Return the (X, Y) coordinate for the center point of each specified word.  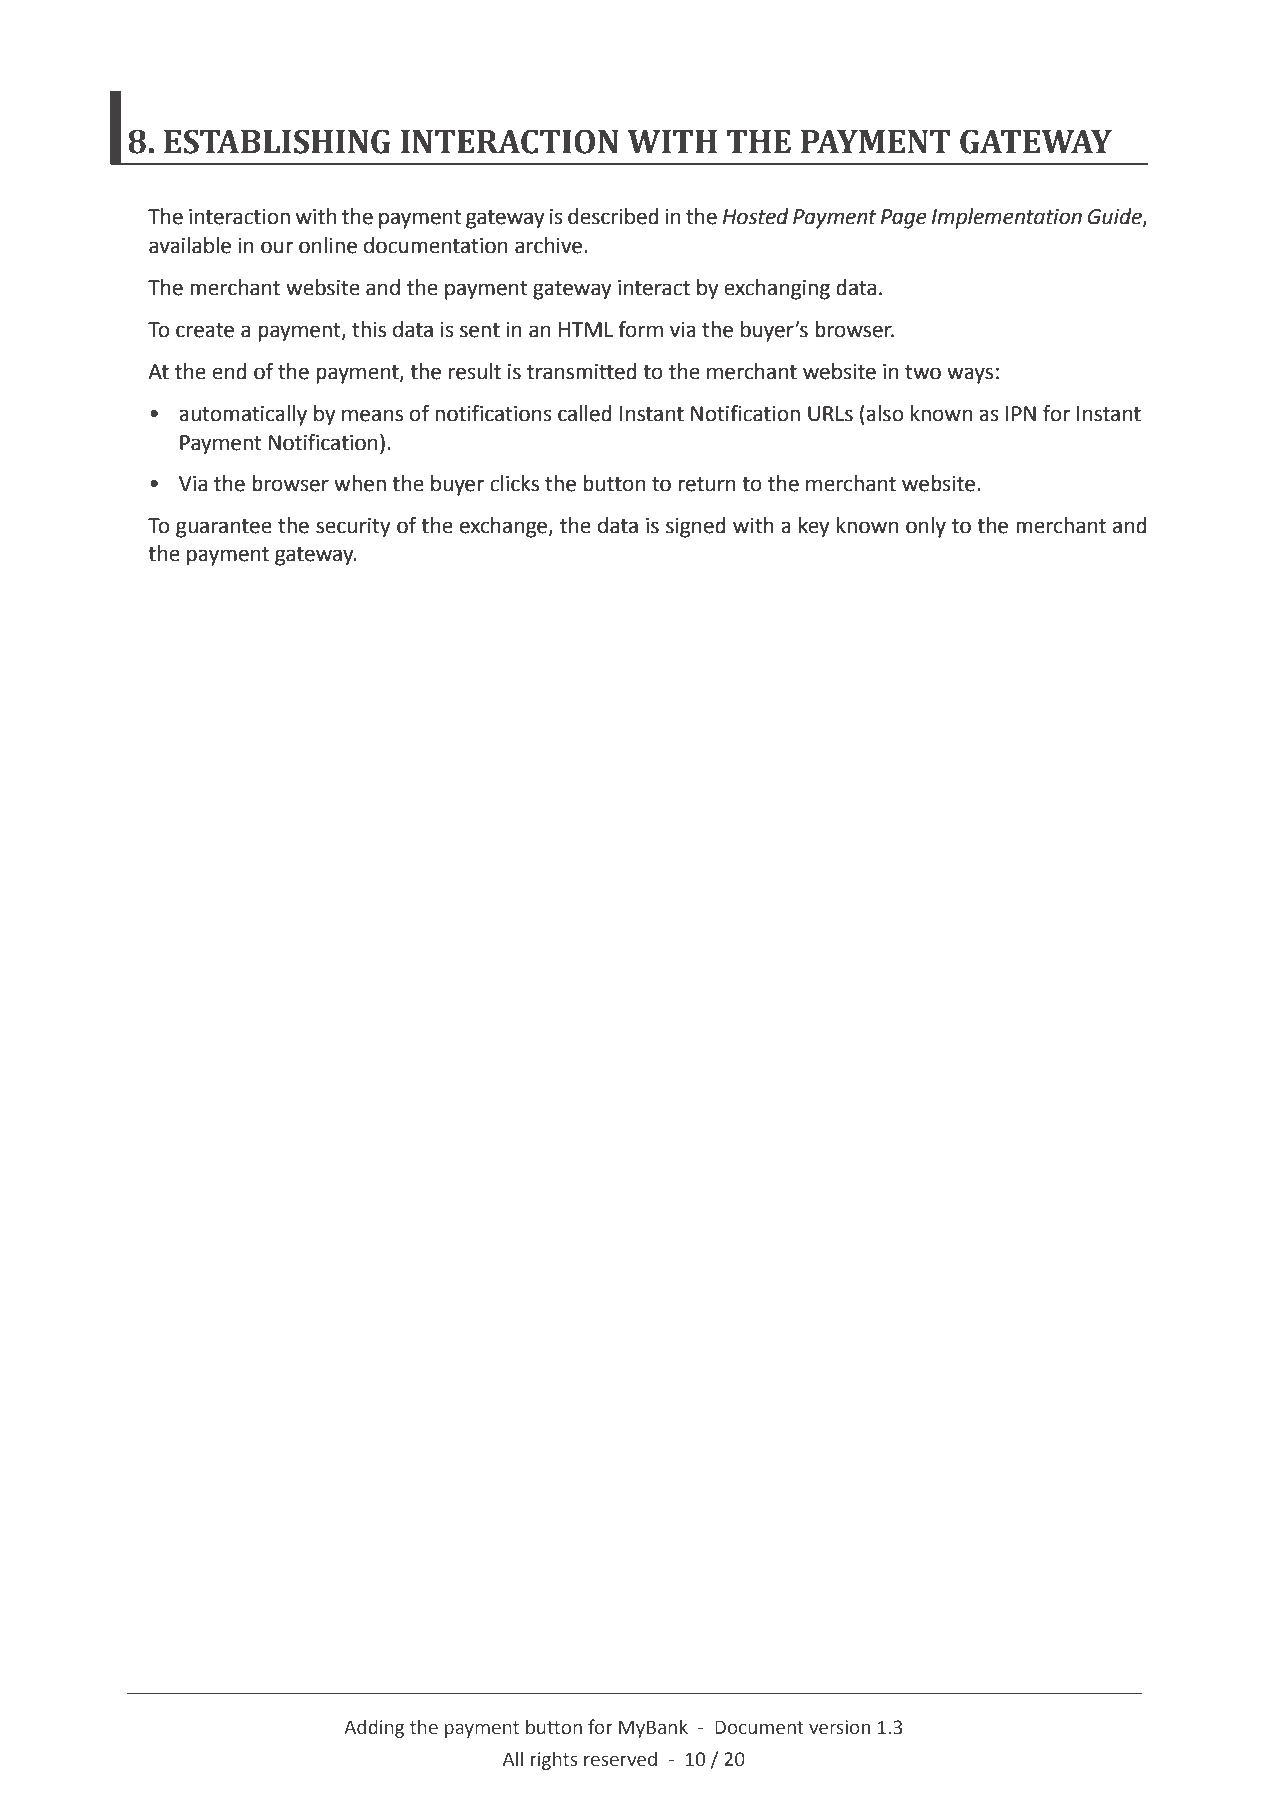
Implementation (1007, 218)
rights (554, 1760)
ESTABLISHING (277, 141)
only (926, 527)
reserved (620, 1759)
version (839, 1727)
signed (696, 527)
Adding (374, 1728)
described (613, 216)
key (814, 527)
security (353, 528)
